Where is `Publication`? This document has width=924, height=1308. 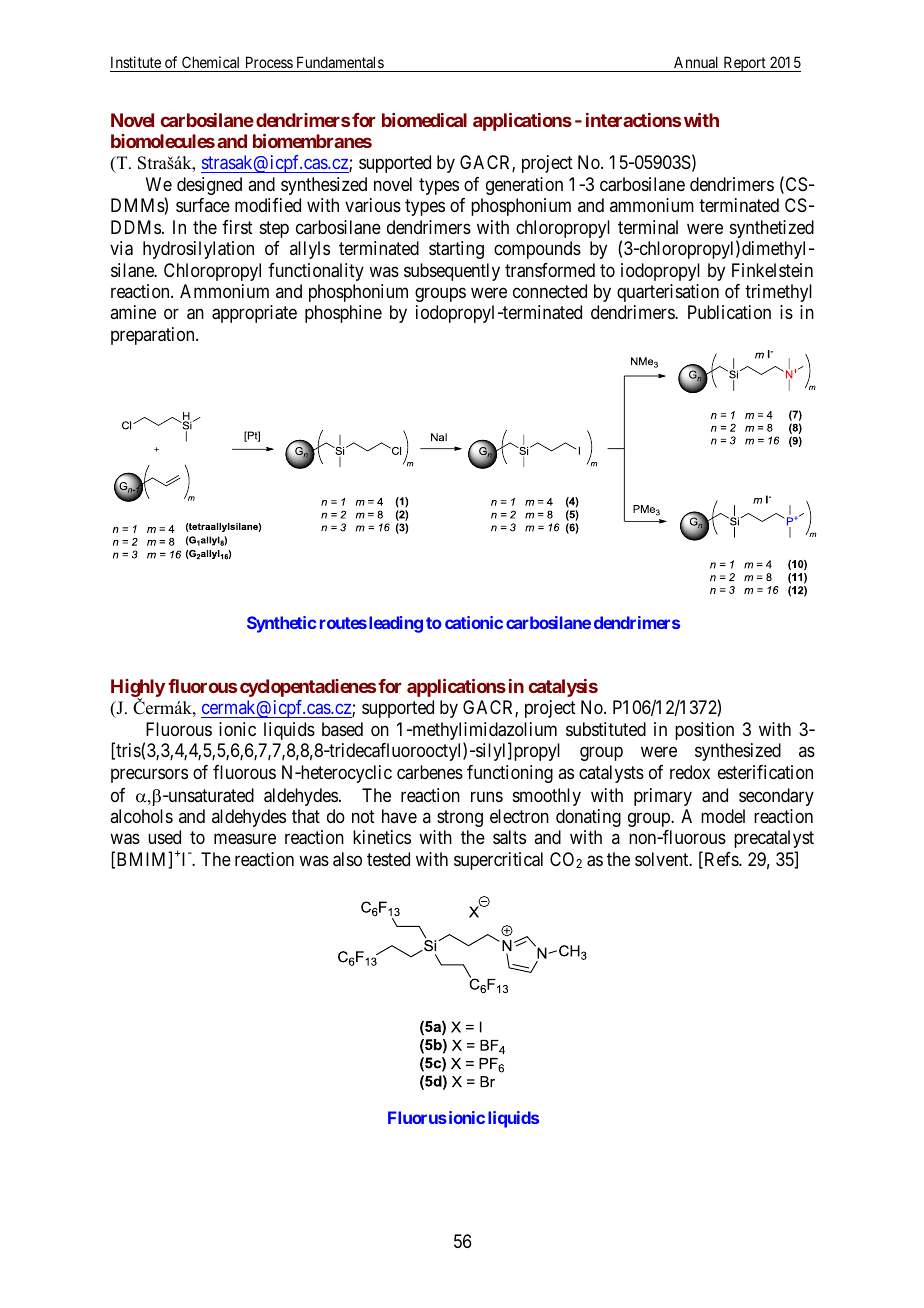 Publication is located at coordinates (729, 312).
